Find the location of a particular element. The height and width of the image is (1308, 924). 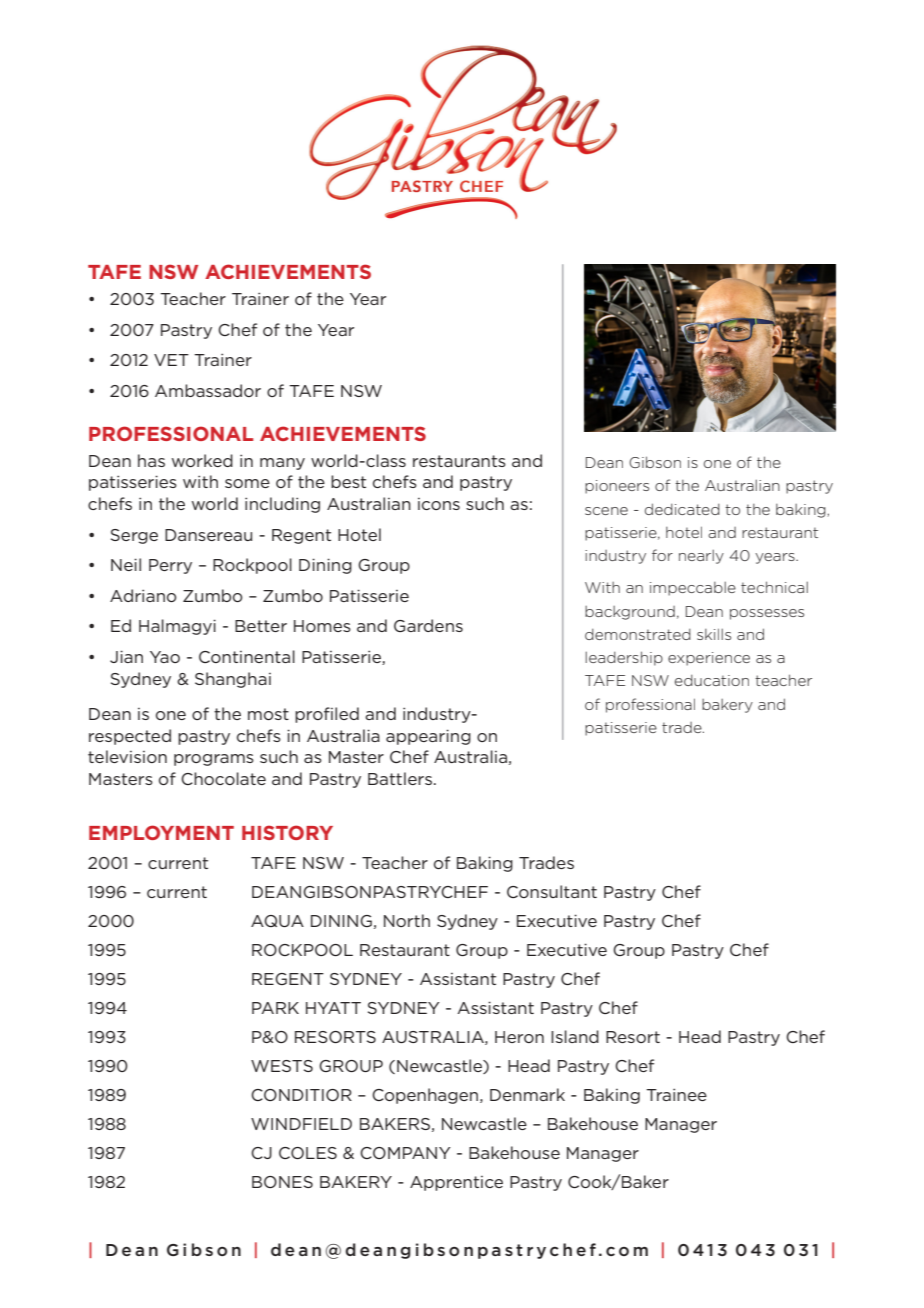

pioneers is located at coordinates (617, 487).
